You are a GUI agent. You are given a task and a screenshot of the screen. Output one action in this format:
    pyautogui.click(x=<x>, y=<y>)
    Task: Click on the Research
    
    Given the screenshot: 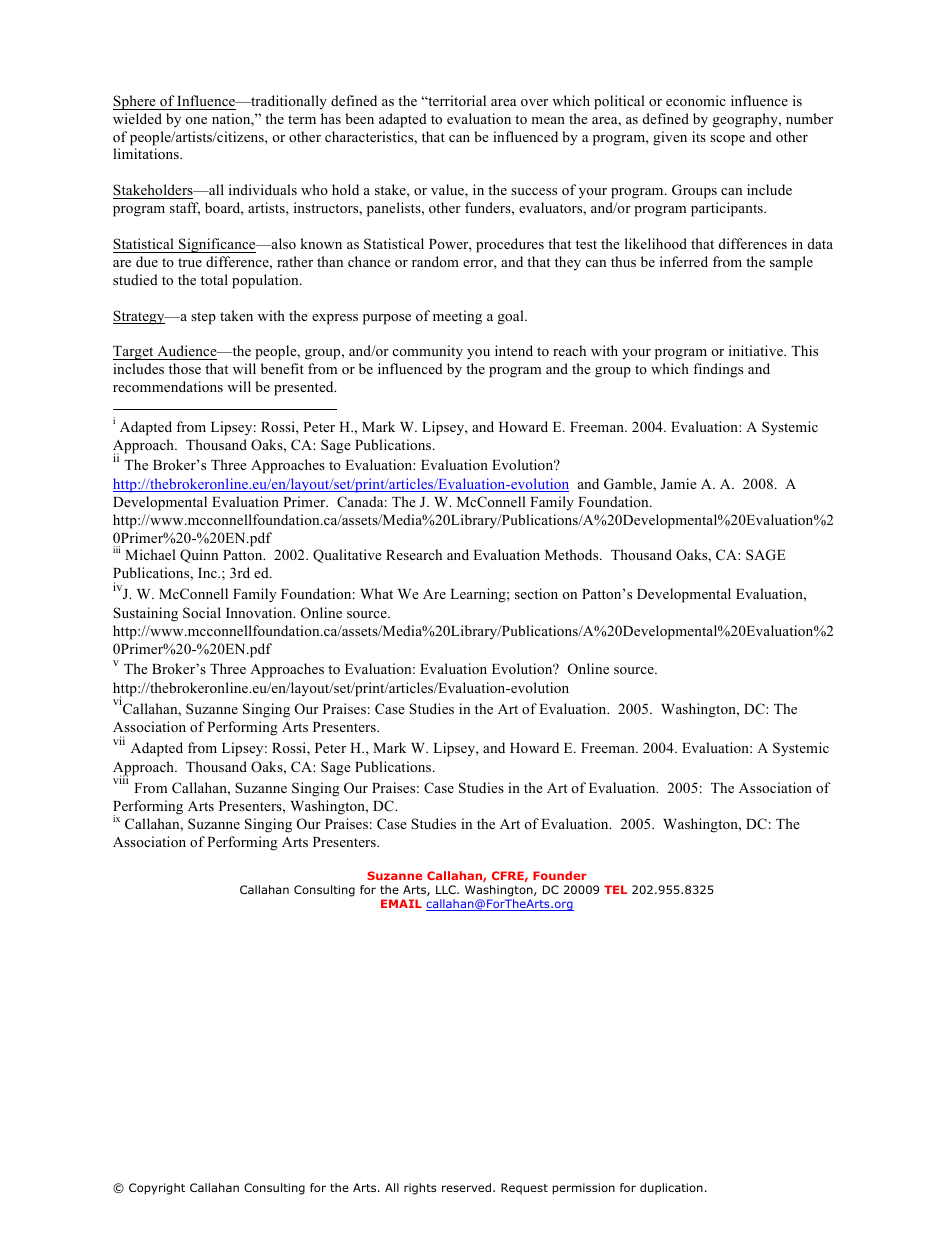 What is the action you would take?
    pyautogui.click(x=414, y=554)
